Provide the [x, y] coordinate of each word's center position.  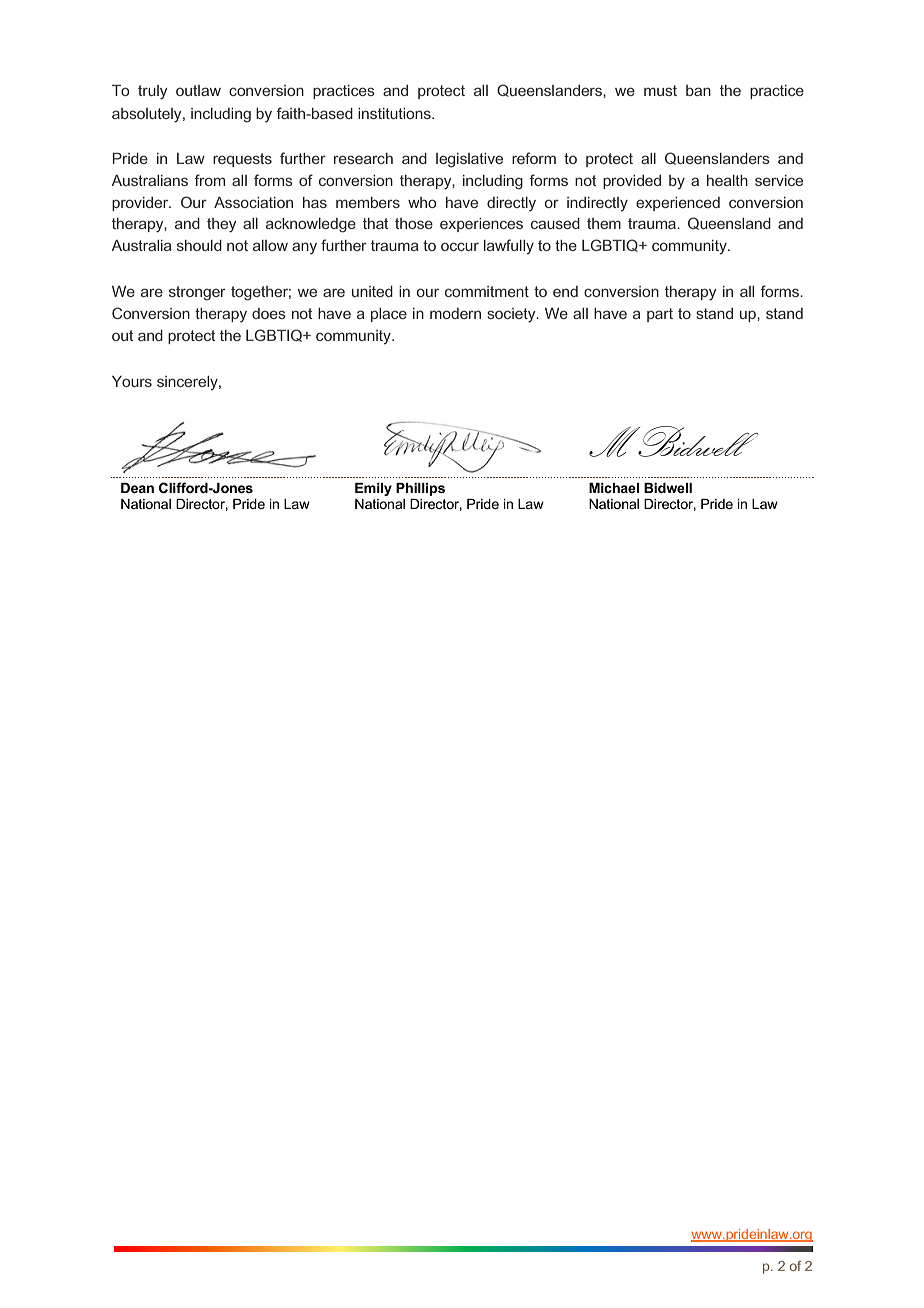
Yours [132, 381]
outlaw [198, 90]
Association [253, 202]
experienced [678, 204]
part [660, 315]
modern [455, 313]
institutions [395, 113]
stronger [197, 293]
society [512, 315]
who [422, 202]
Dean [137, 488]
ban [698, 90]
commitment [487, 291]
